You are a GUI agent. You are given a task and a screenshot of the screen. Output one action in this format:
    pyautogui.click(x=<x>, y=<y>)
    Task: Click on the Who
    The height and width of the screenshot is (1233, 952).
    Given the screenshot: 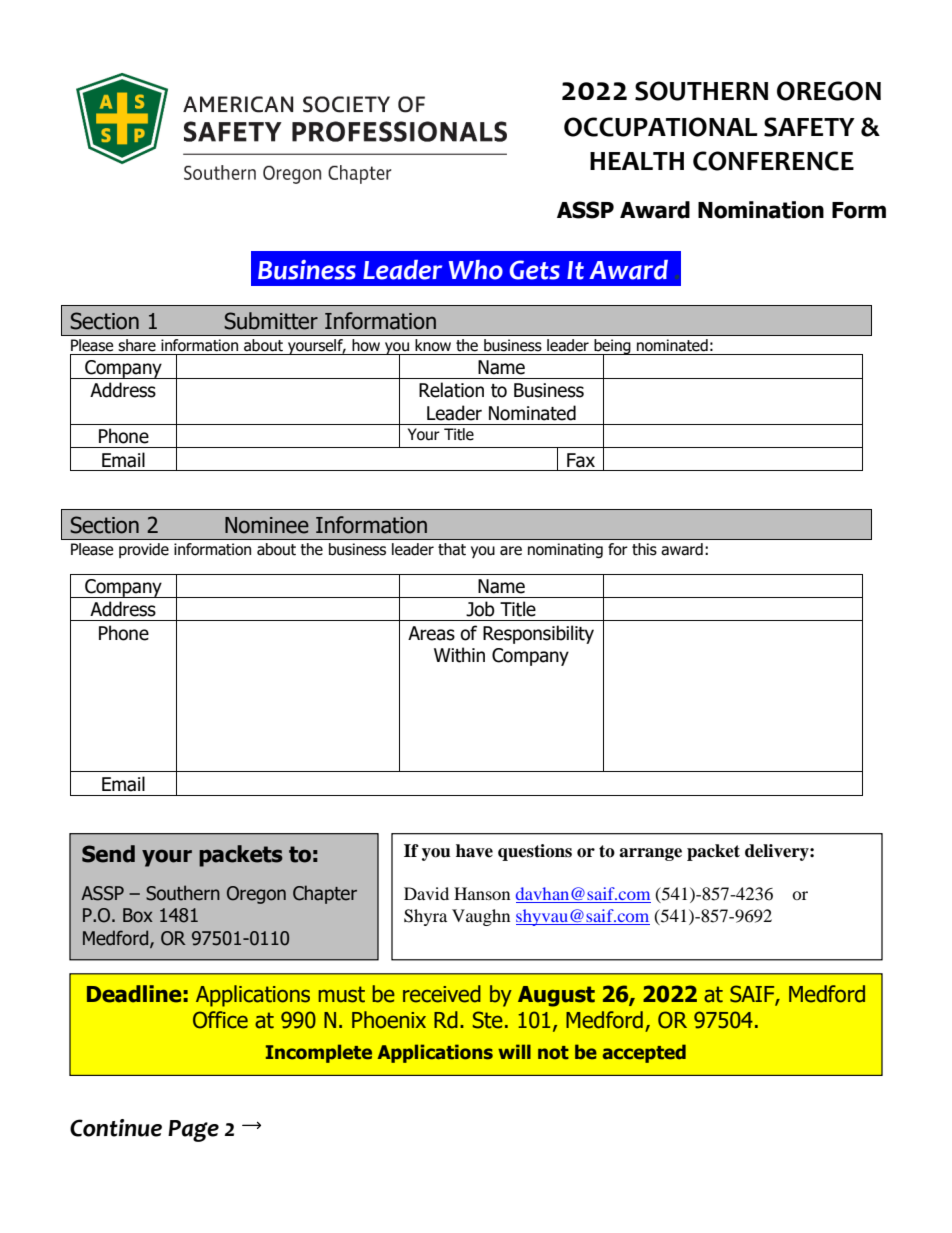 What is the action you would take?
    pyautogui.click(x=476, y=270)
